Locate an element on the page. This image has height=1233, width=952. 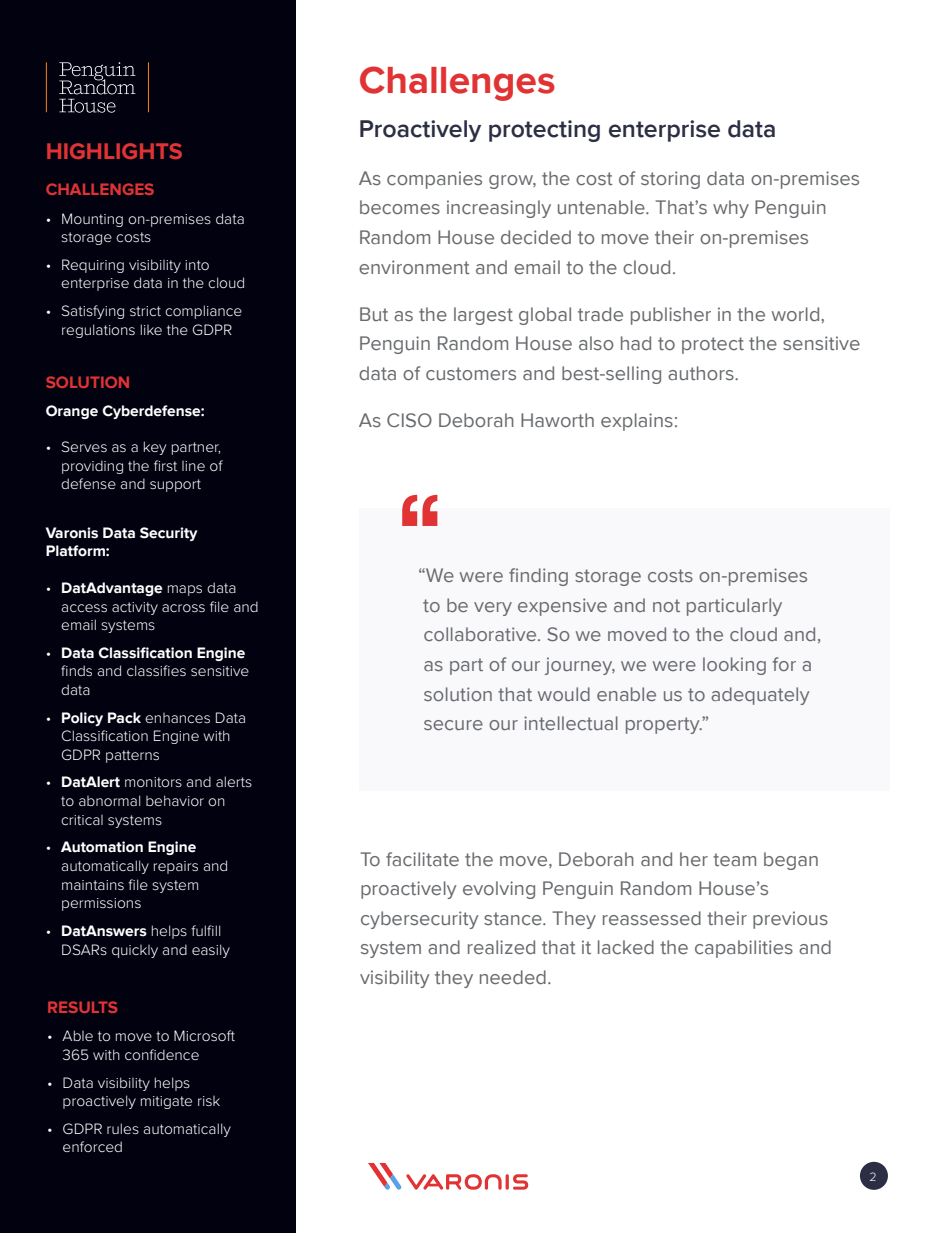
looking is located at coordinates (734, 666).
